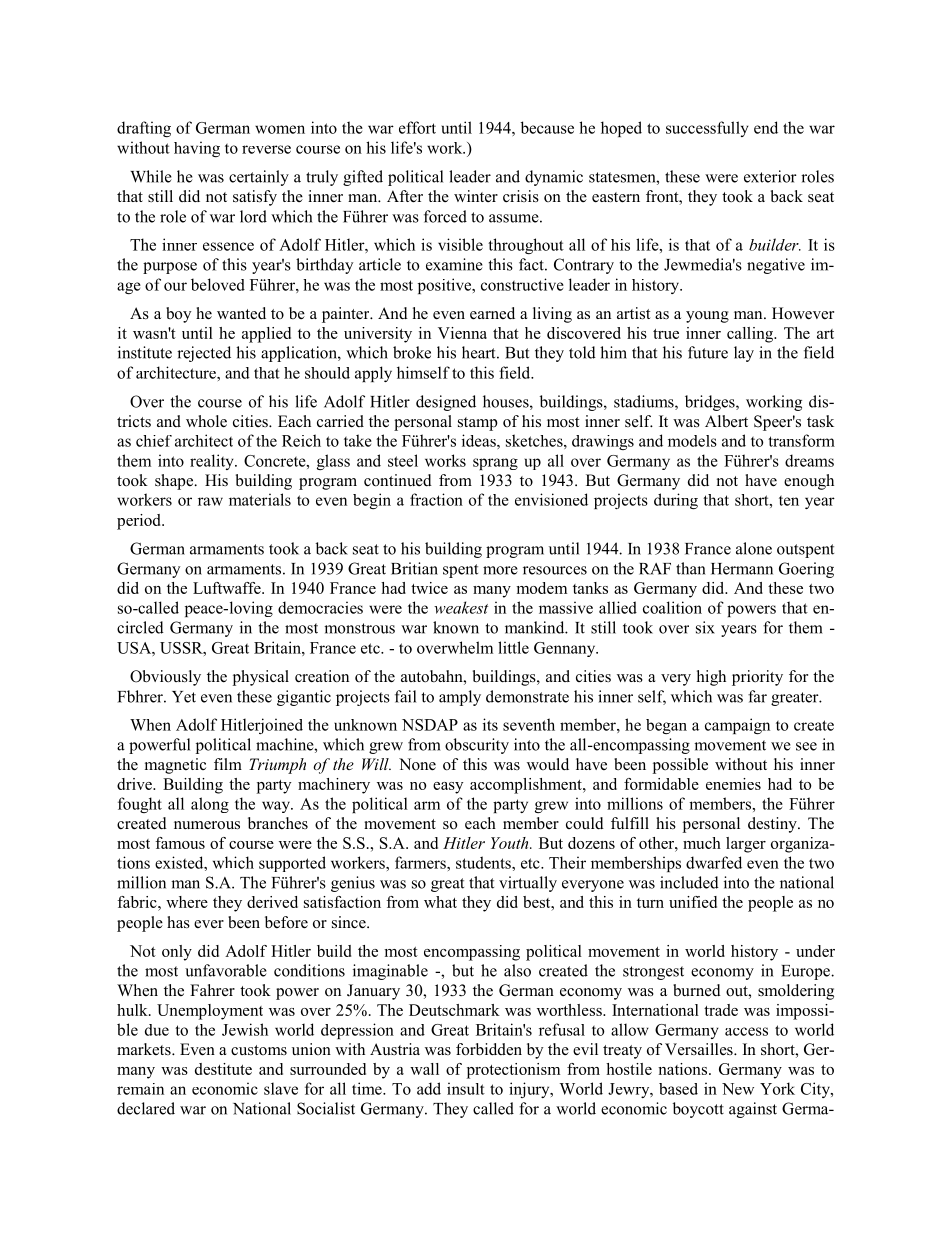 The height and width of the screenshot is (1233, 952). Describe the element at coordinates (495, 464) in the screenshot. I see `sprang` at that location.
